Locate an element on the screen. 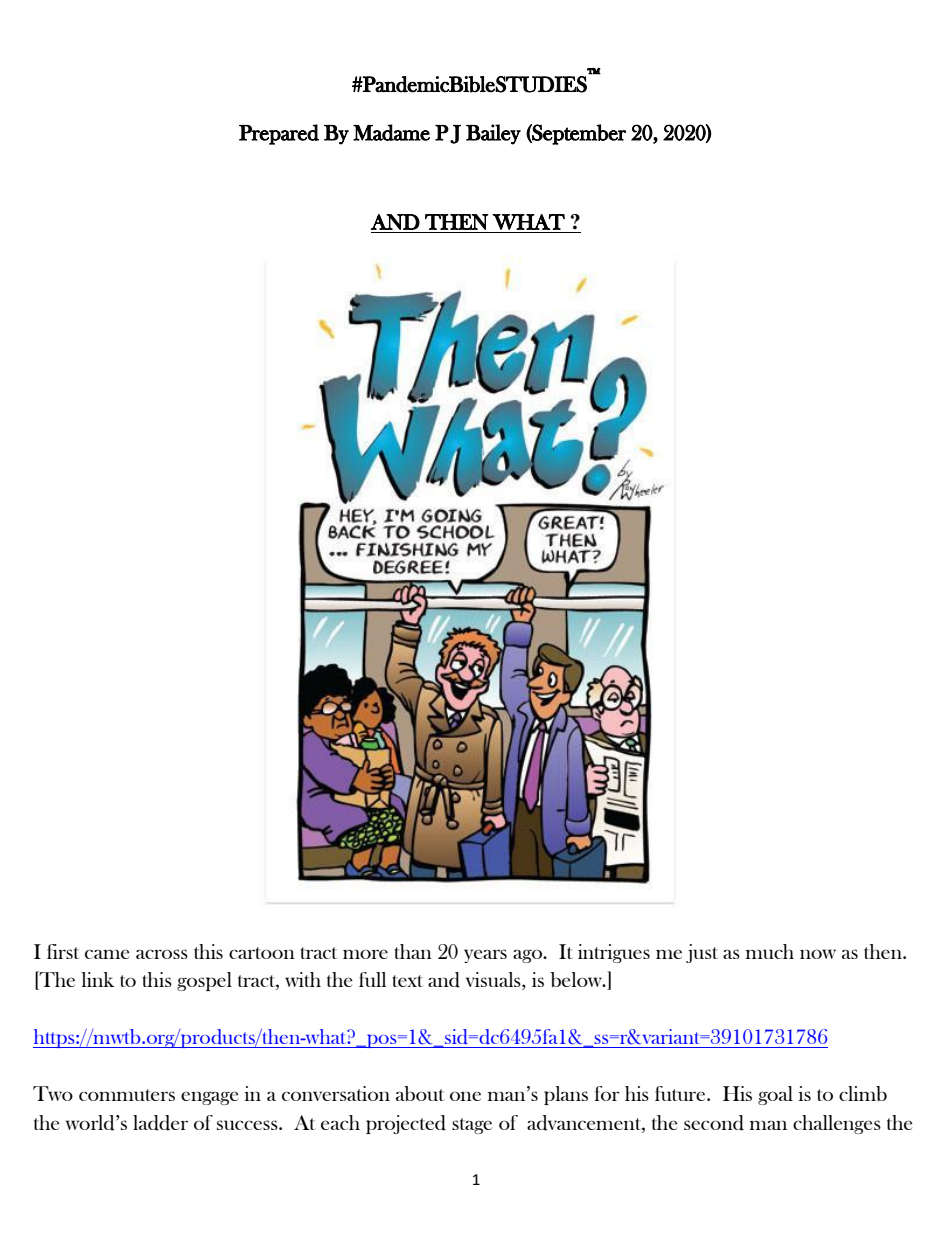 This screenshot has width=952, height=1233. than is located at coordinates (413, 951).
